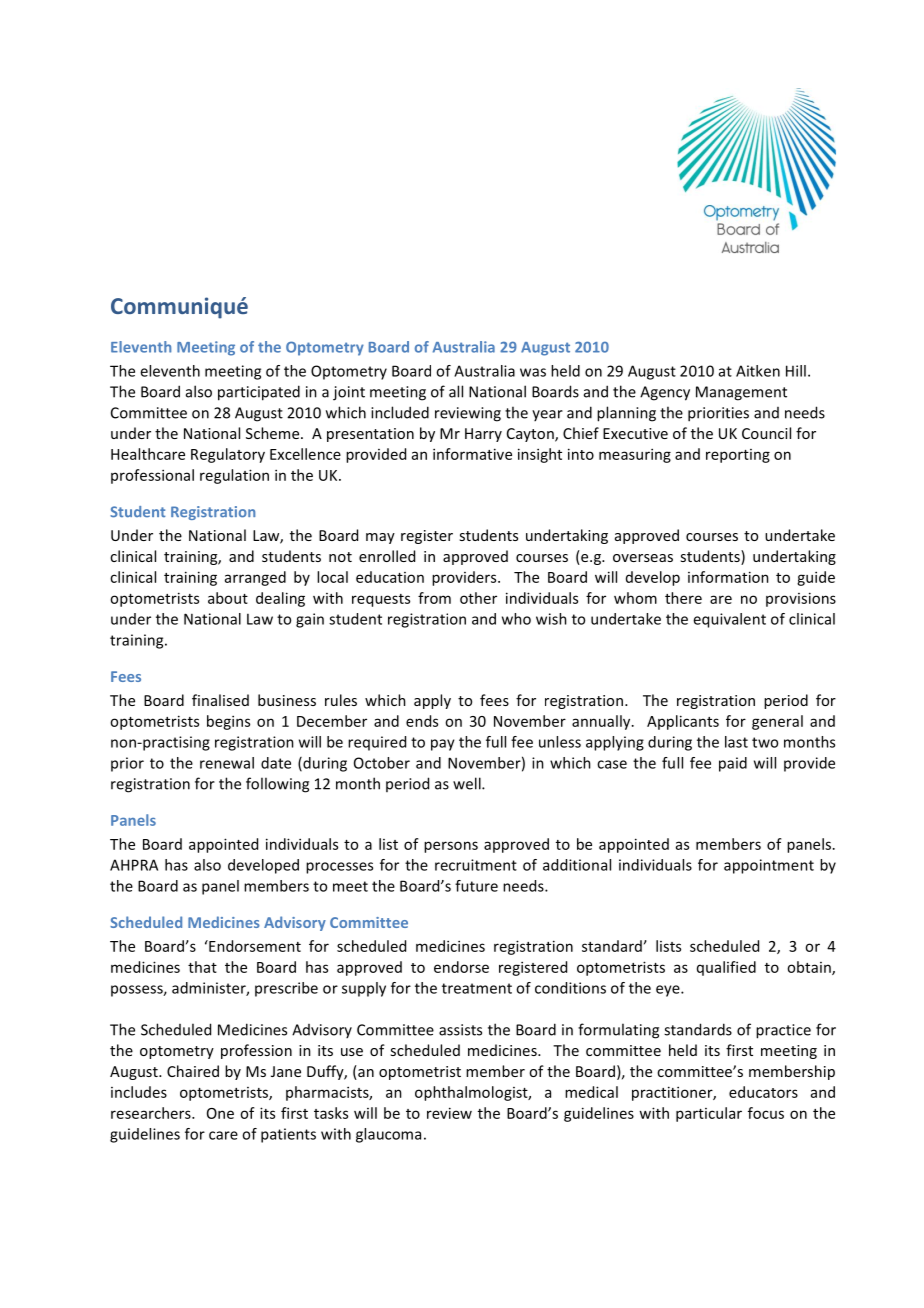 This screenshot has height=1308, width=924. Describe the element at coordinates (259, 393) in the screenshot. I see `participated` at that location.
